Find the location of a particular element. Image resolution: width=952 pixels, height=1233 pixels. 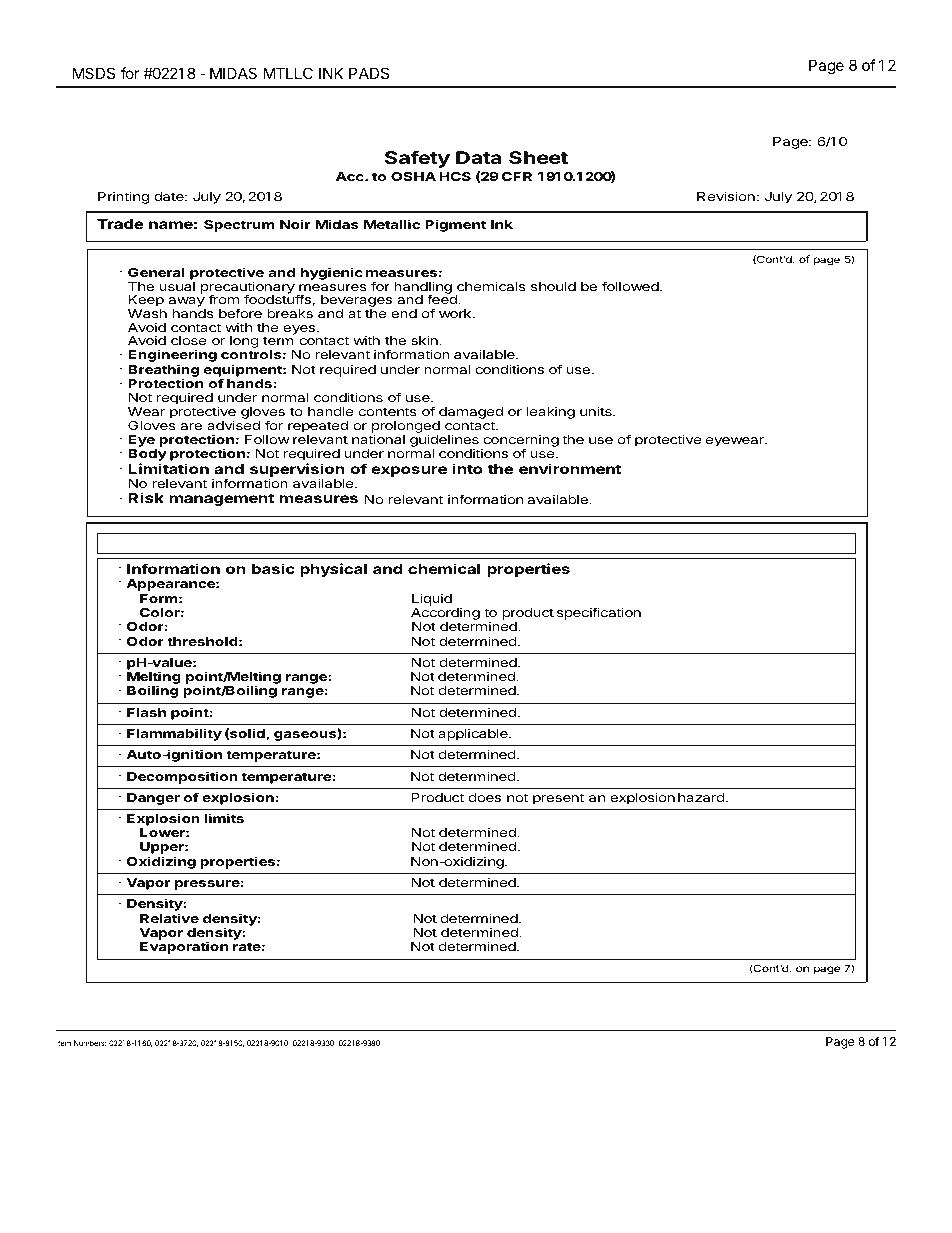

present is located at coordinates (558, 799).
